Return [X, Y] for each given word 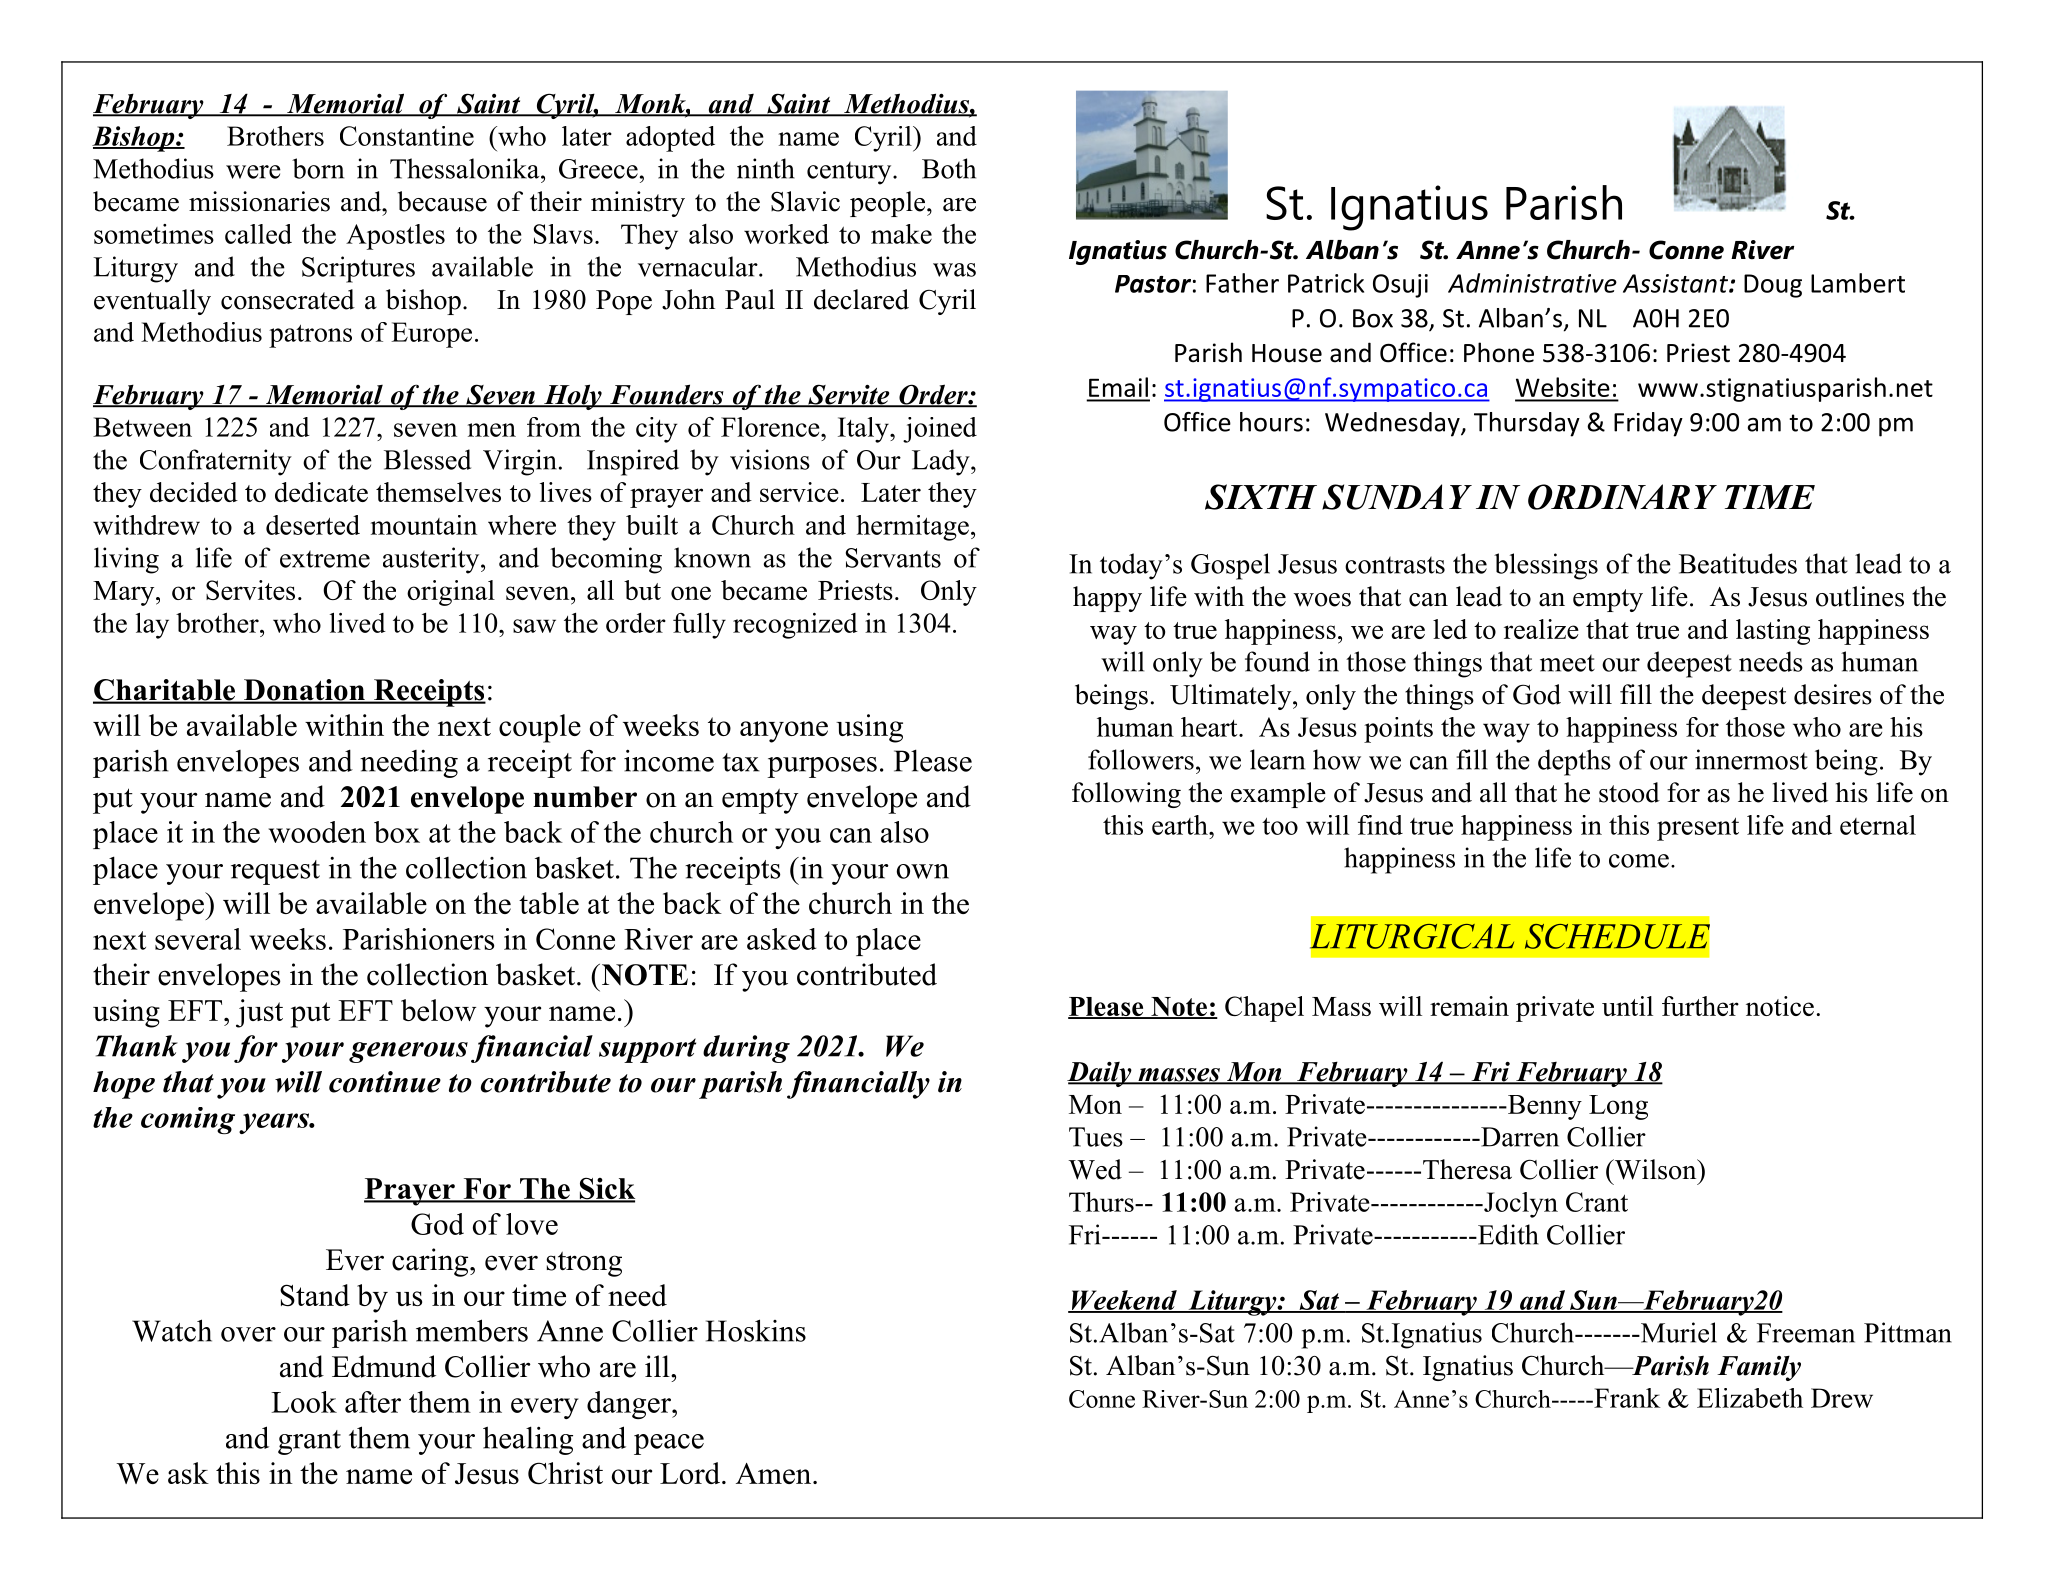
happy [1107, 599]
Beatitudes [1738, 563]
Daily [1100, 1074]
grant [309, 1442]
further [1700, 1006]
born [318, 168]
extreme [325, 559]
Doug [1773, 286]
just [259, 1013]
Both [949, 168]
